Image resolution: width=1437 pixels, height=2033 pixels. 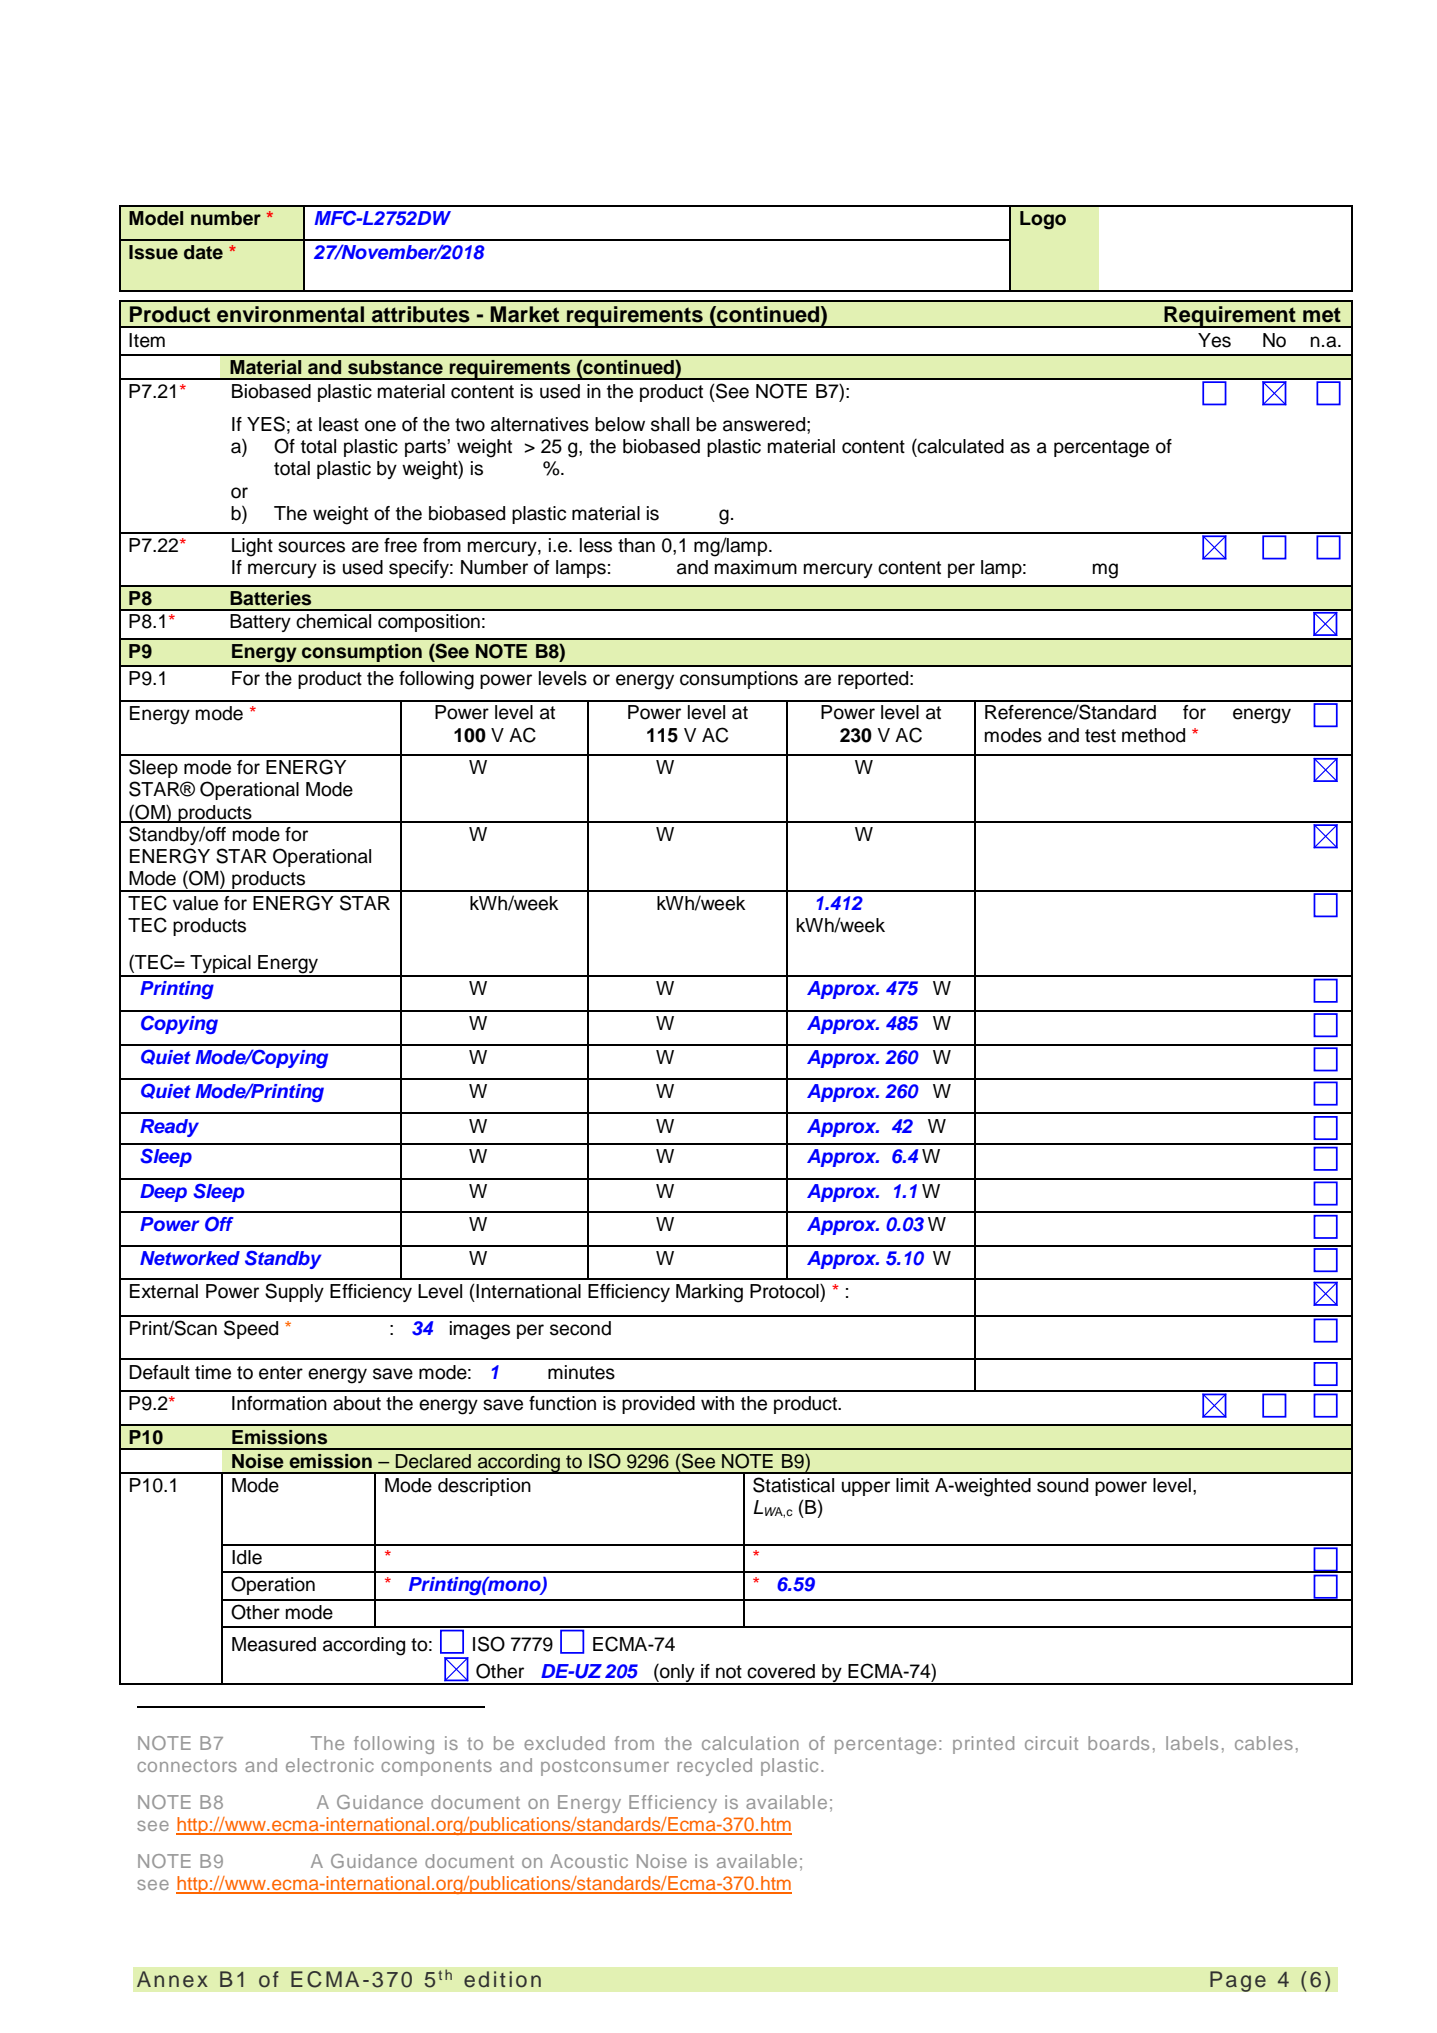 What do you see at coordinates (524, 314) in the screenshot?
I see `Market` at bounding box center [524, 314].
